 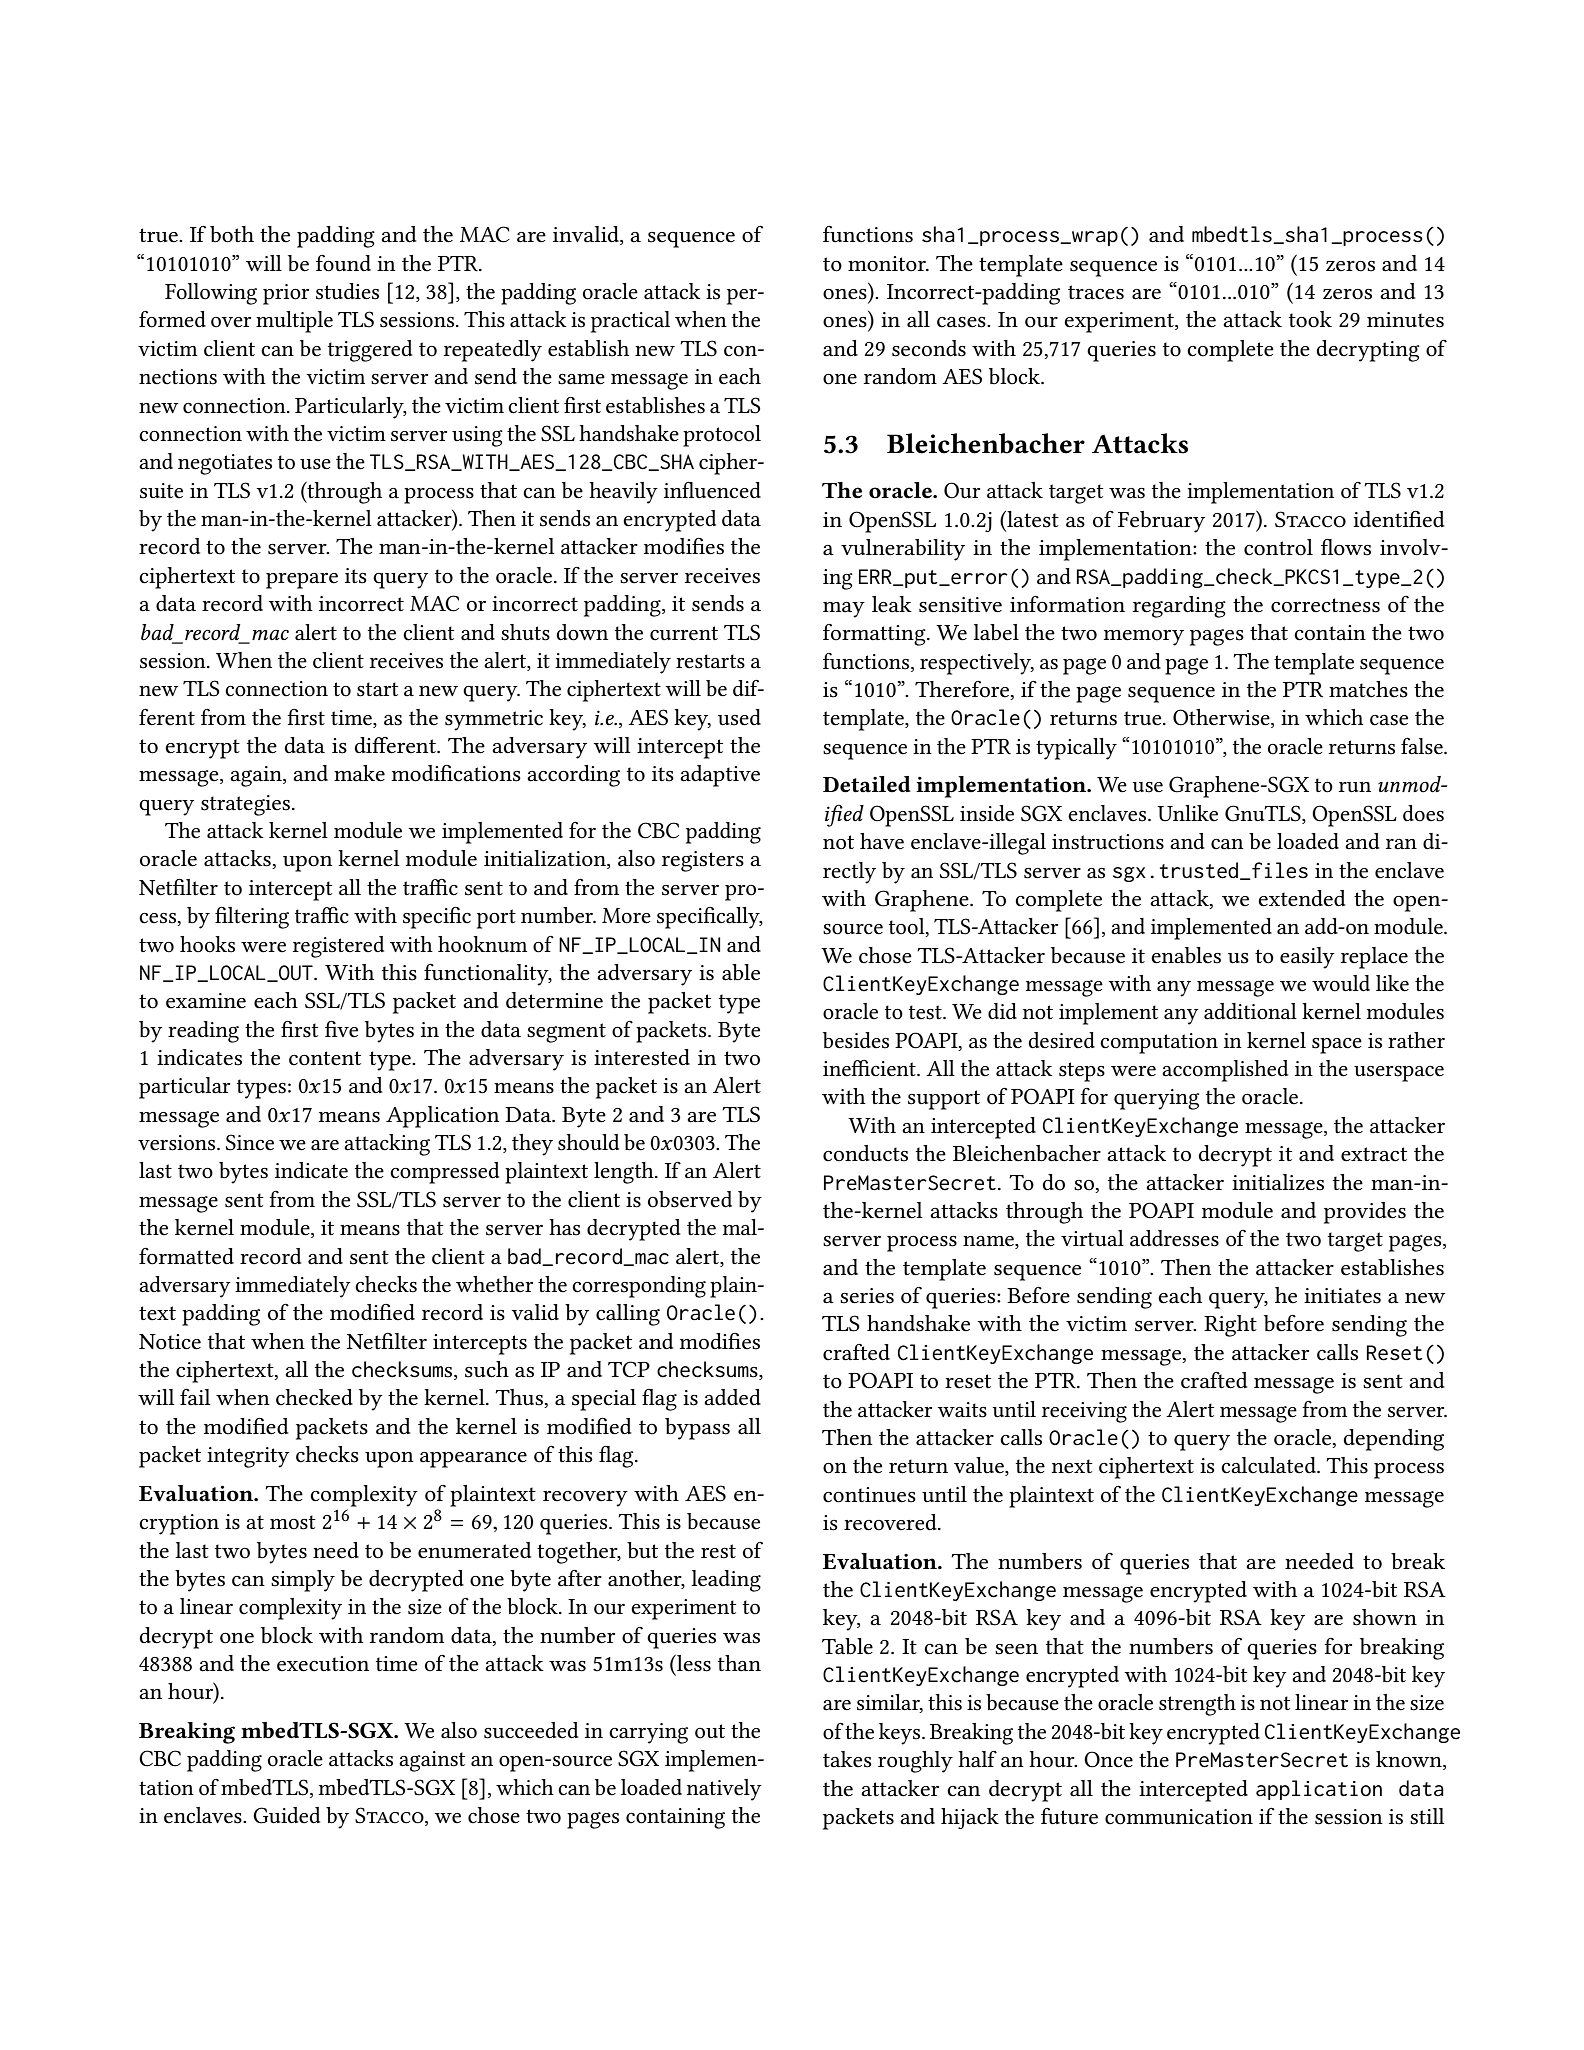 I want to click on prepare, so click(x=302, y=581).
